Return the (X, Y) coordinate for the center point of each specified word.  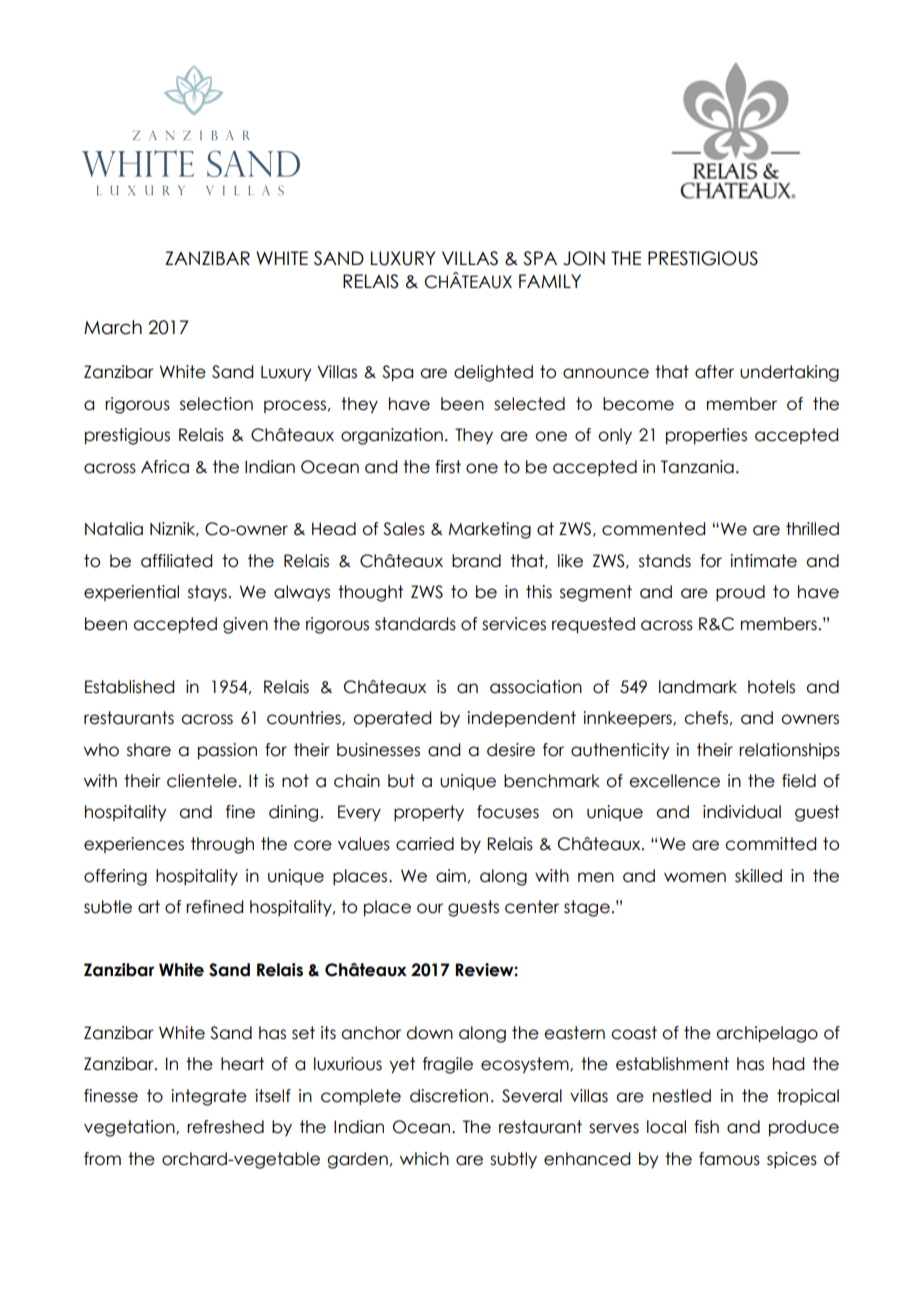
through (222, 845)
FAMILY (550, 281)
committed (770, 844)
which (424, 1159)
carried (425, 844)
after (714, 372)
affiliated (176, 561)
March (113, 327)
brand (476, 561)
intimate (763, 561)
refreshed (225, 1127)
